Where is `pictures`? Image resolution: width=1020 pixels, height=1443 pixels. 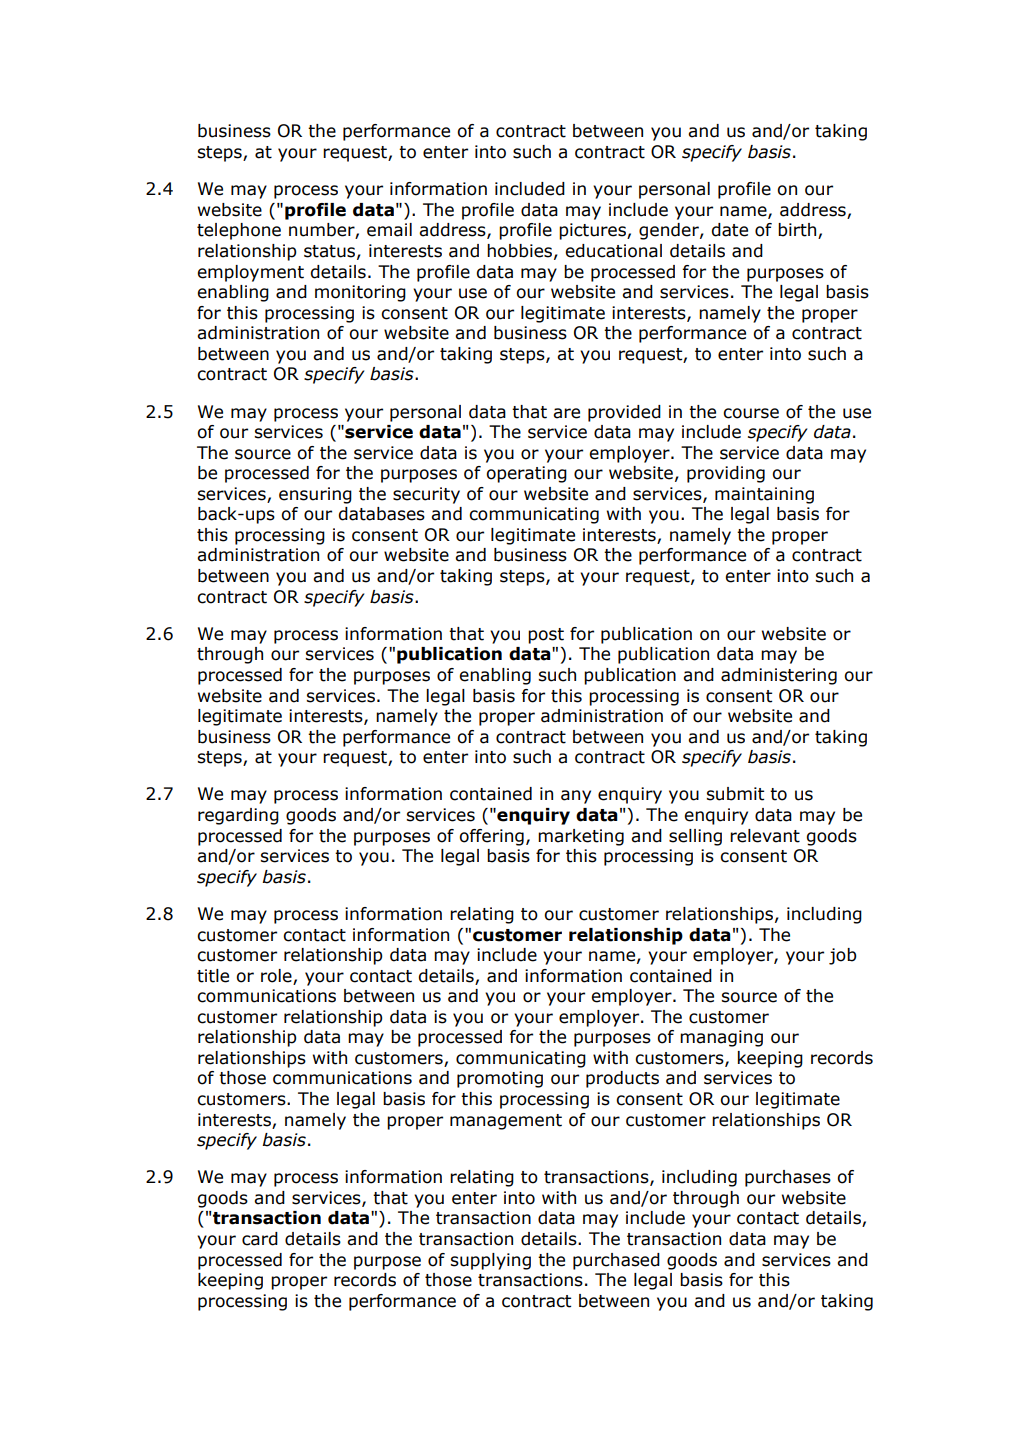
pictures is located at coordinates (593, 231).
